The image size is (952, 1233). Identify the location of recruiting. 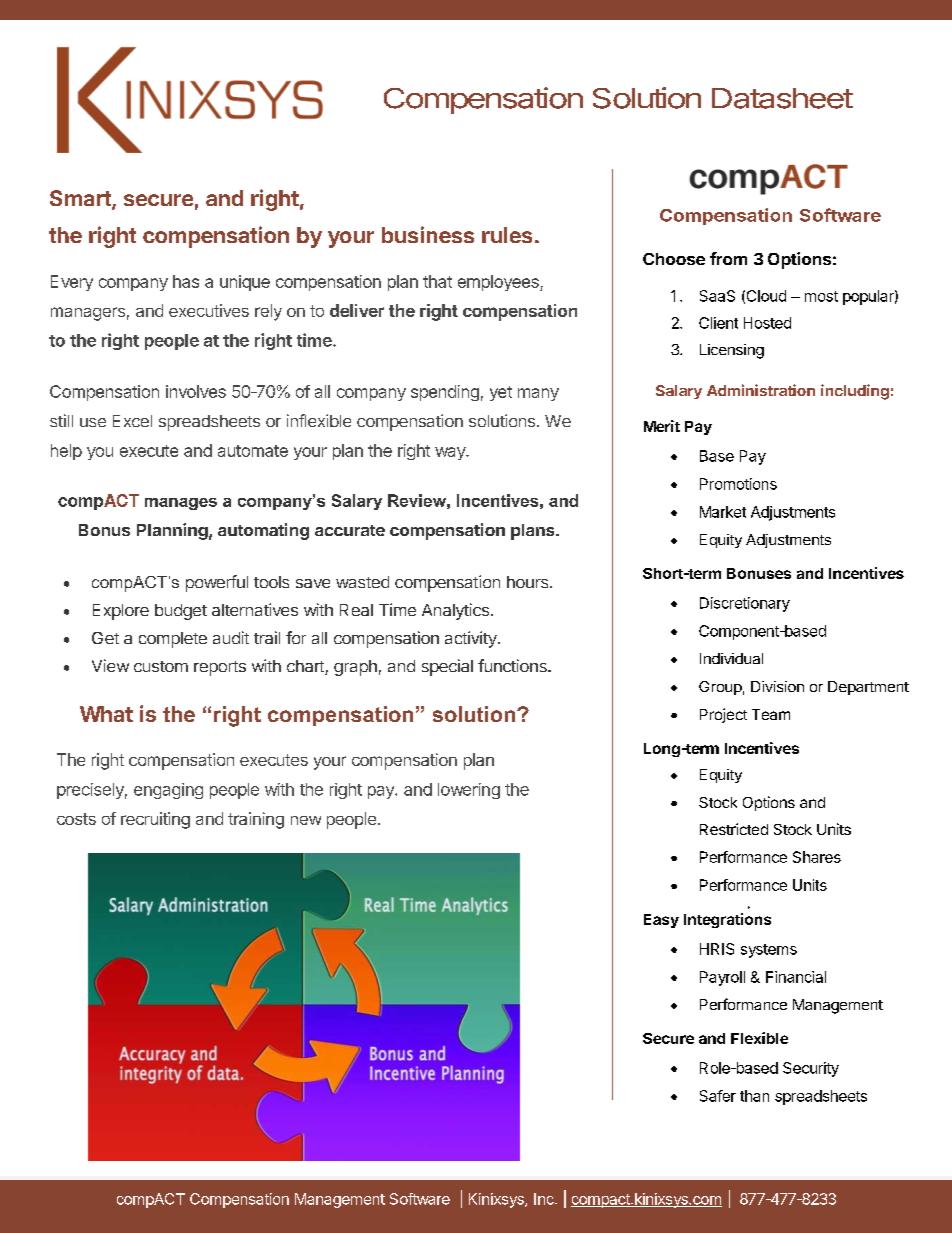
(155, 820).
